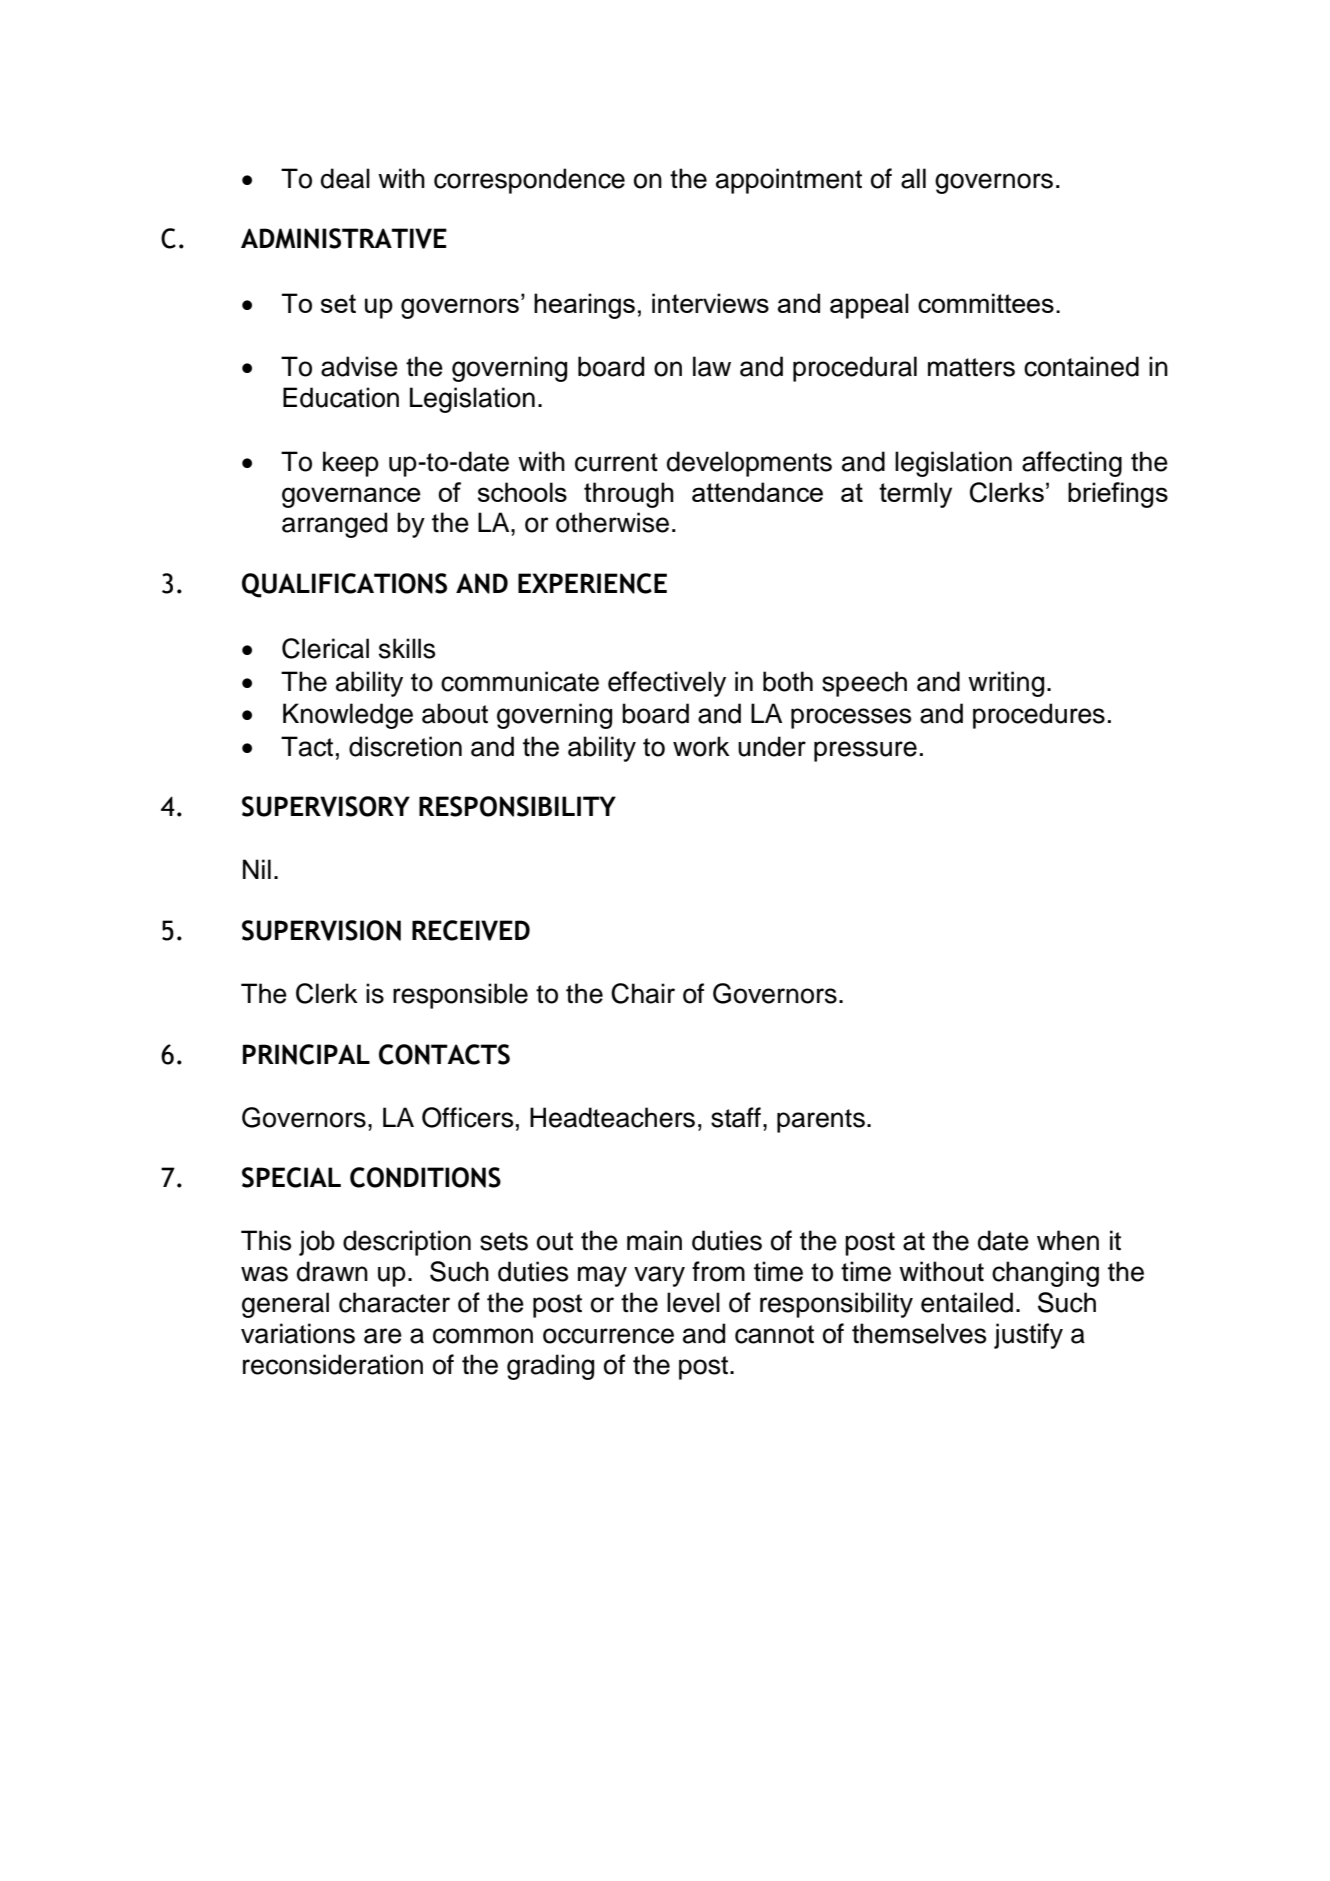 The width and height of the screenshot is (1330, 1881). What do you see at coordinates (693, 1302) in the screenshot?
I see `level` at bounding box center [693, 1302].
